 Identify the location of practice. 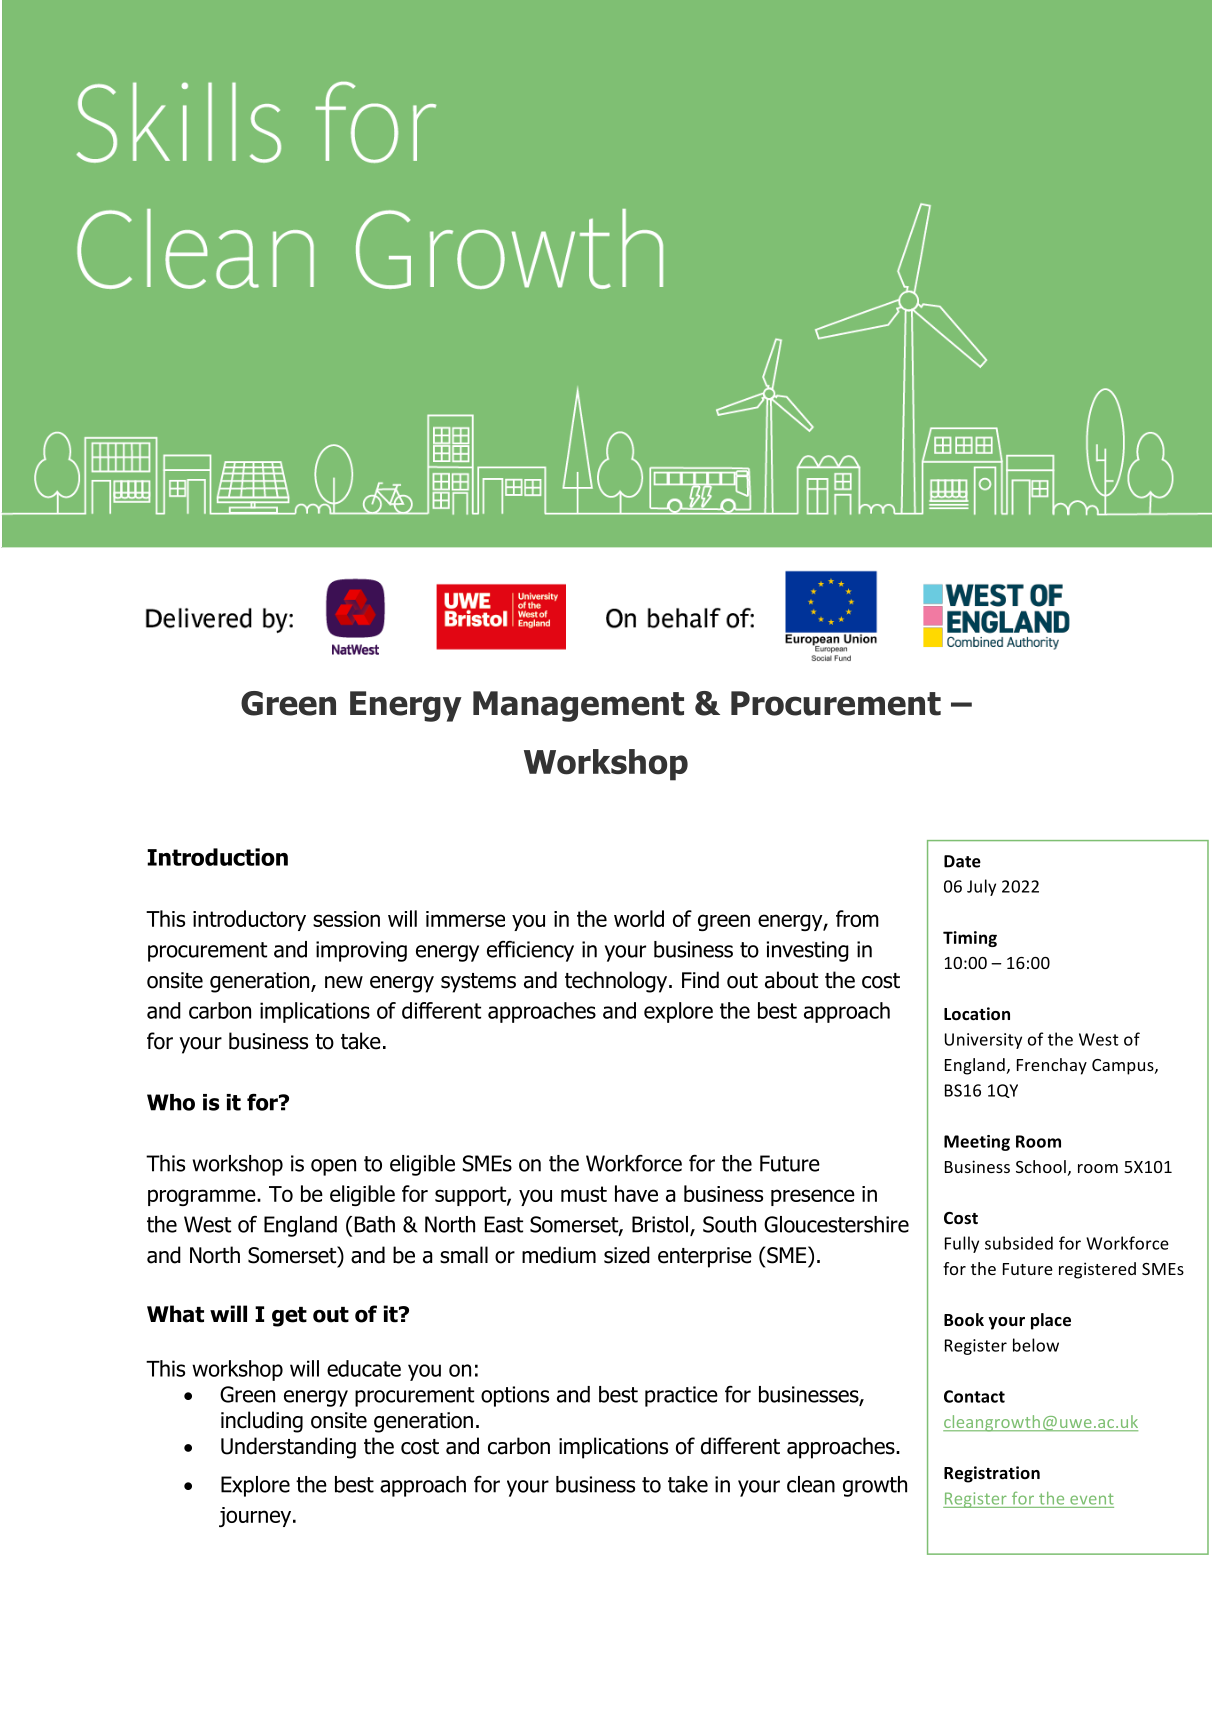
(681, 1396).
